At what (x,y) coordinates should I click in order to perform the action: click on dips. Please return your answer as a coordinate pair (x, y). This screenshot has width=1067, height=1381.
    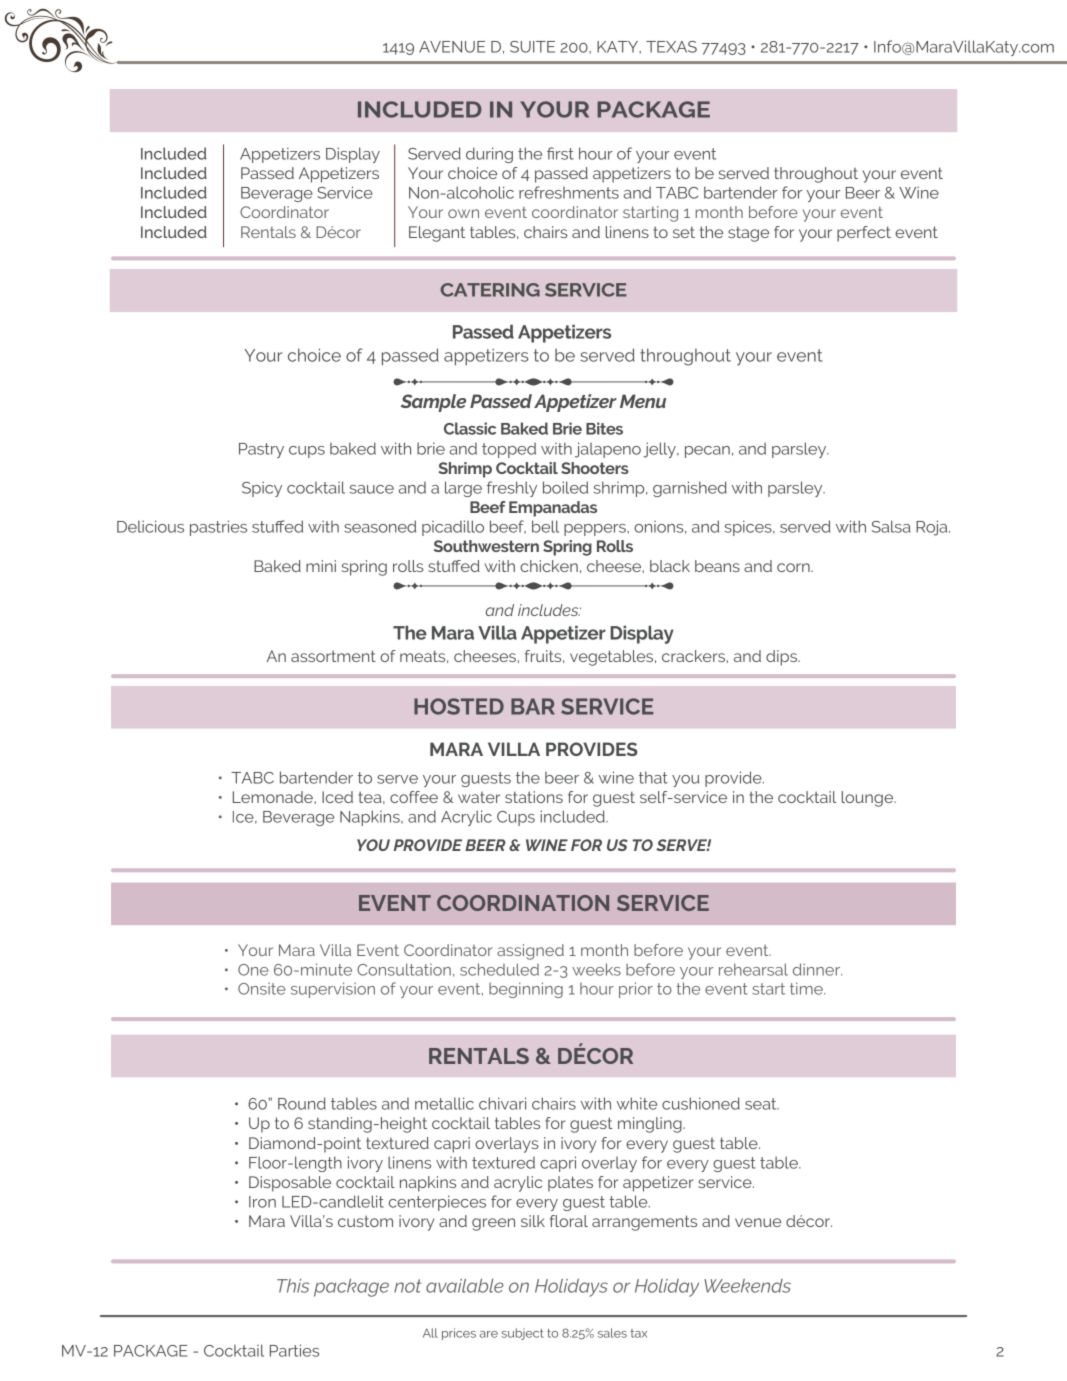
    Looking at the image, I should click on (782, 658).
